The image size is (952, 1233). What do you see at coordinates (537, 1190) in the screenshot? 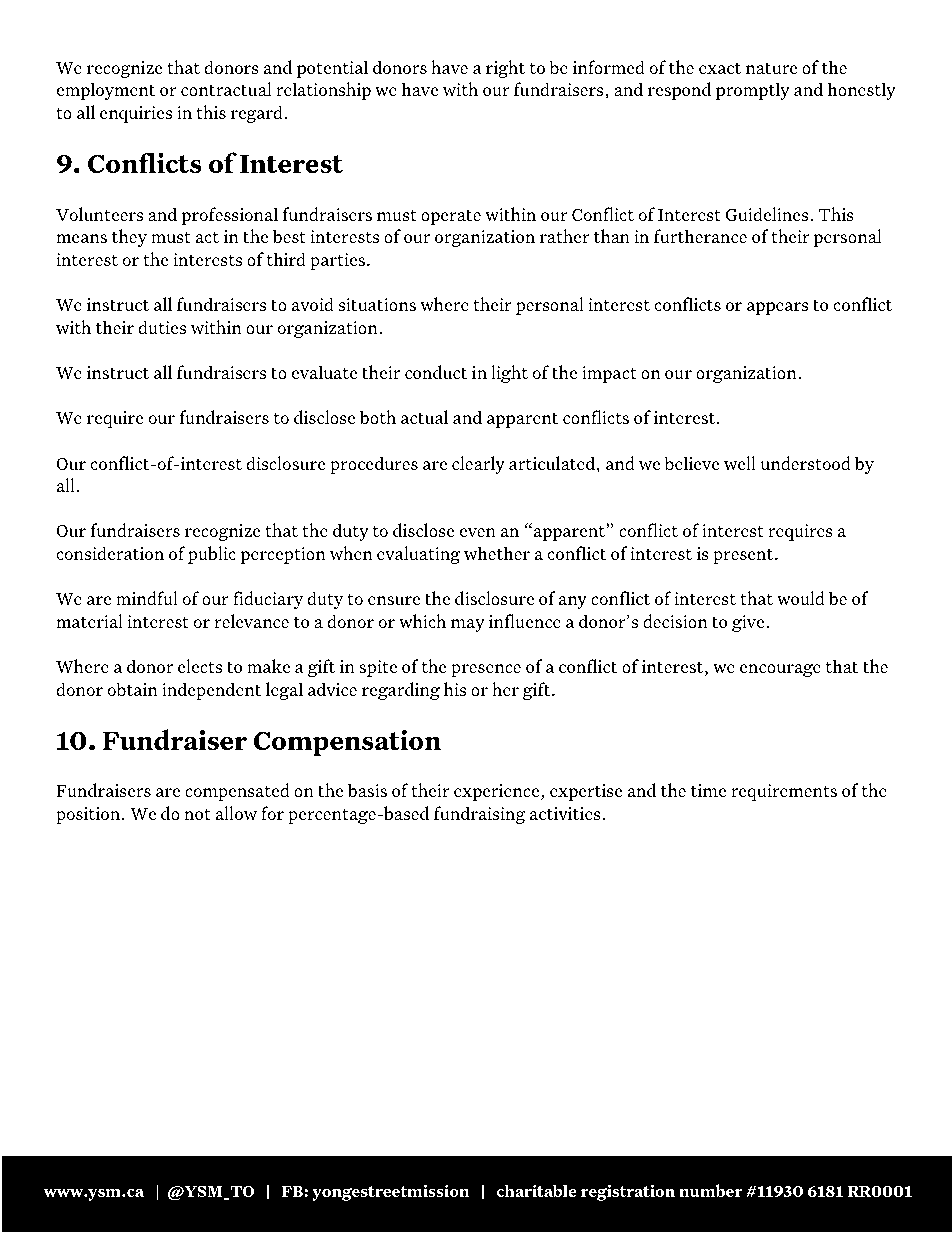
I see `charitable` at bounding box center [537, 1190].
